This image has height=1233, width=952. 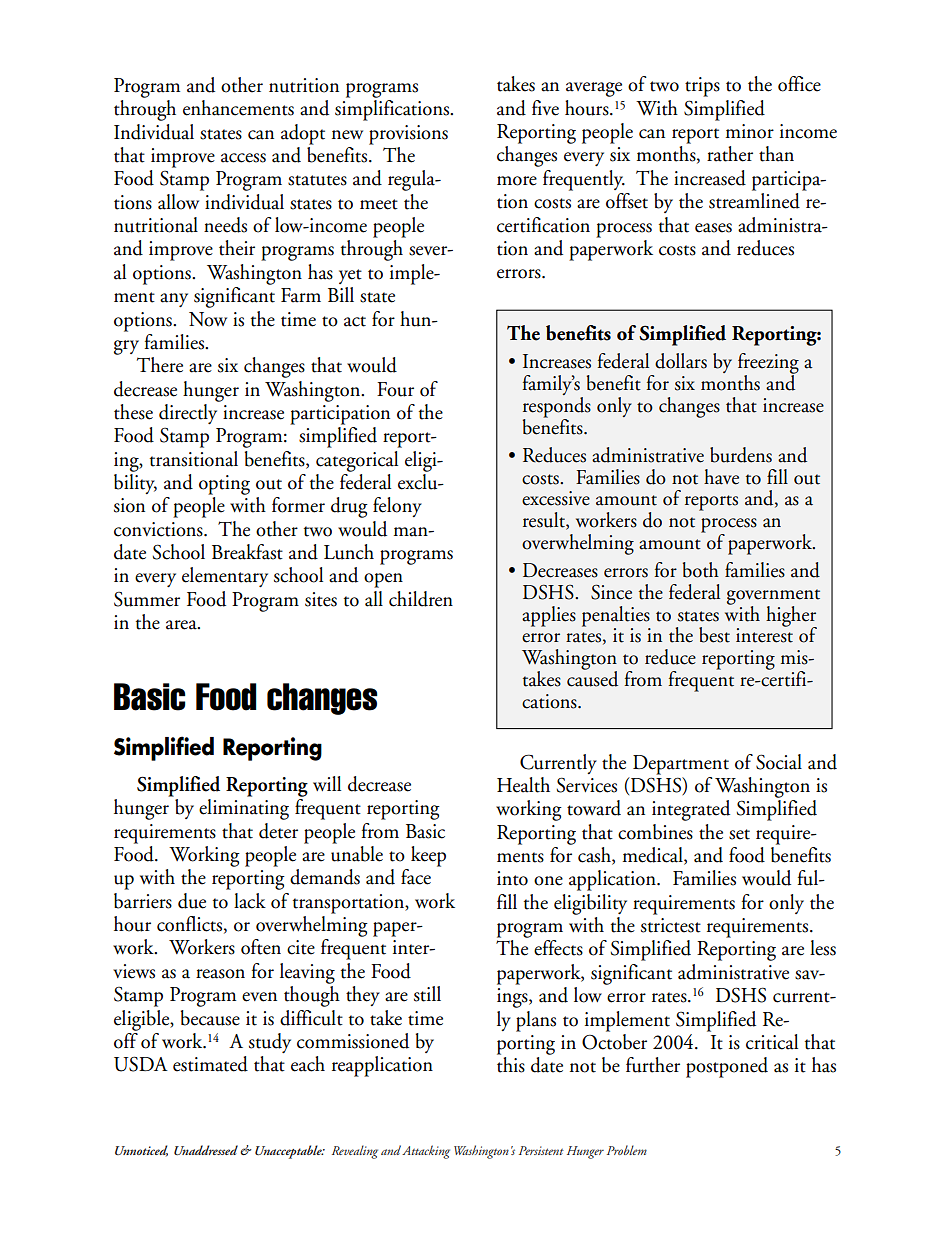 What do you see at coordinates (243, 158) in the image?
I see `access` at bounding box center [243, 158].
